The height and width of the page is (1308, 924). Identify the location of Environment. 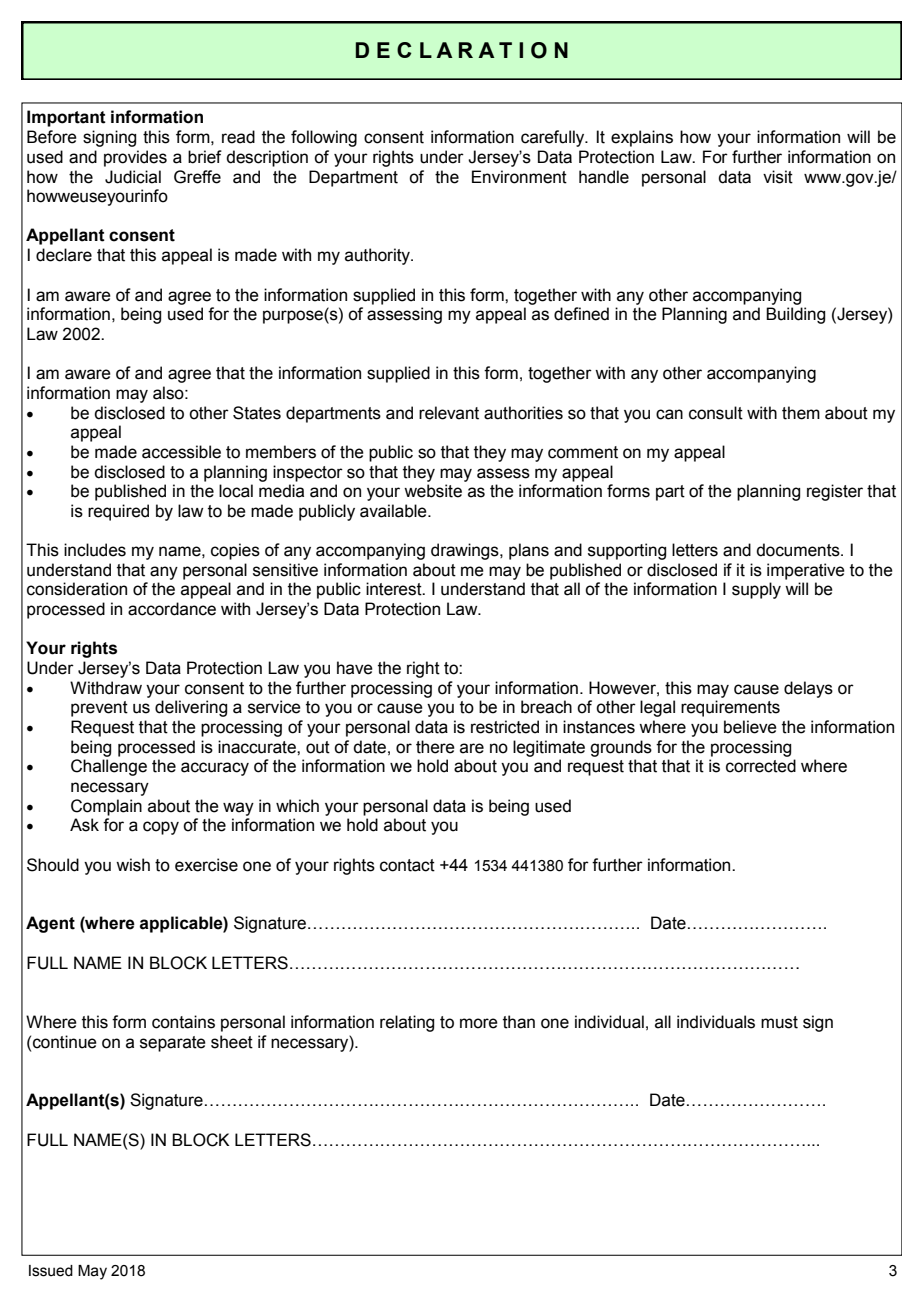
(519, 177).
